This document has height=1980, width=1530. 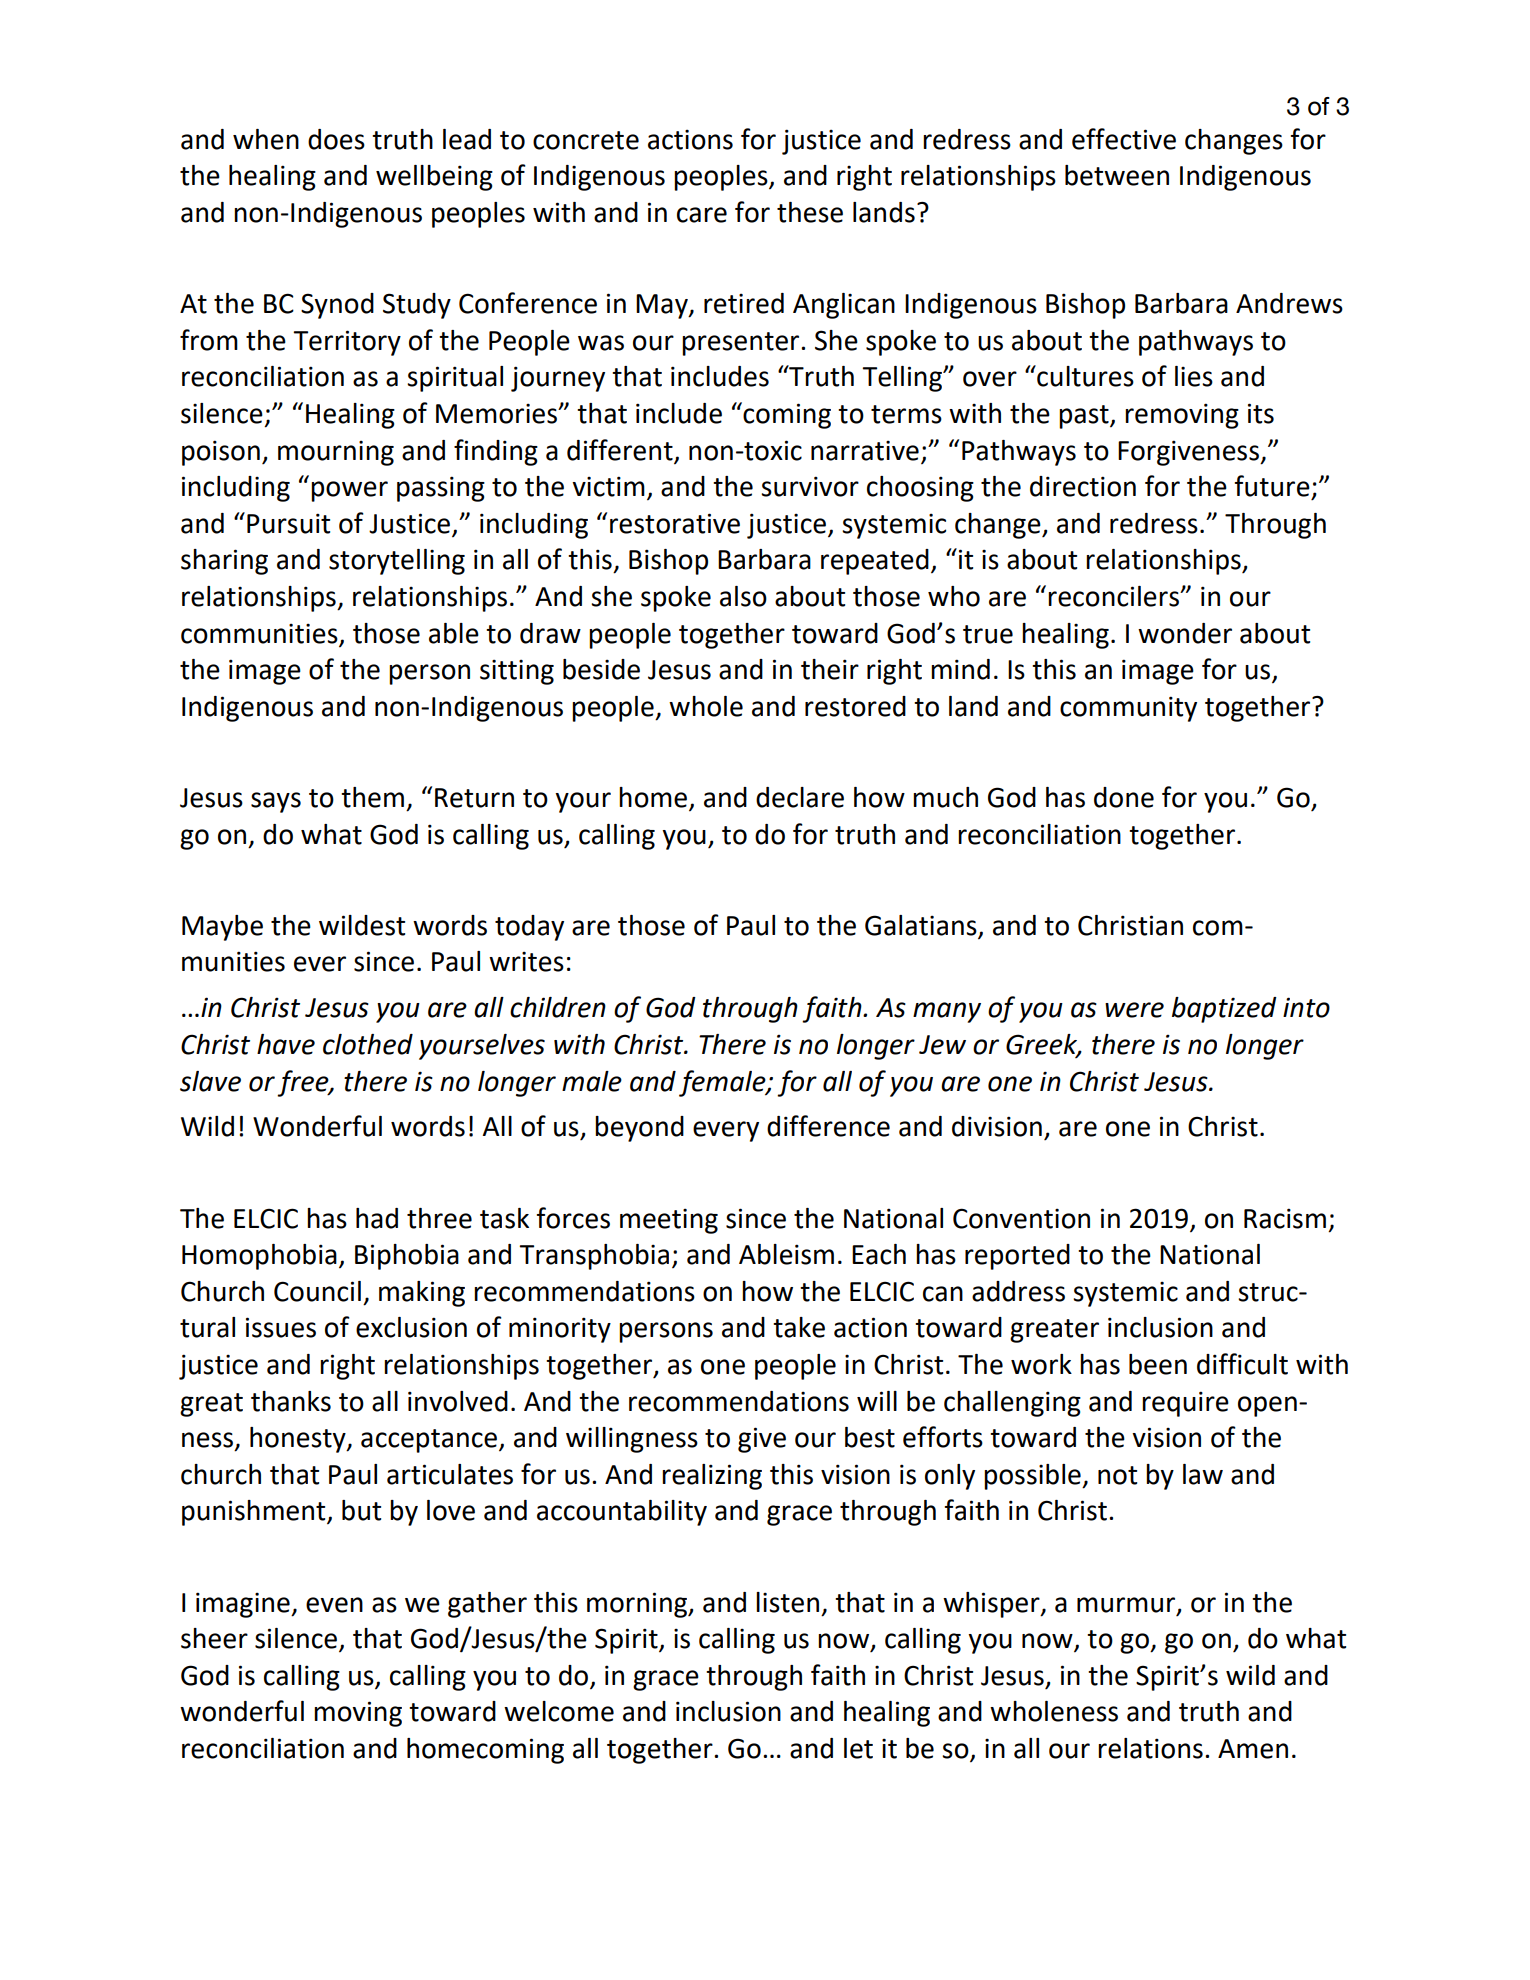 I want to click on were, so click(x=1134, y=1010).
